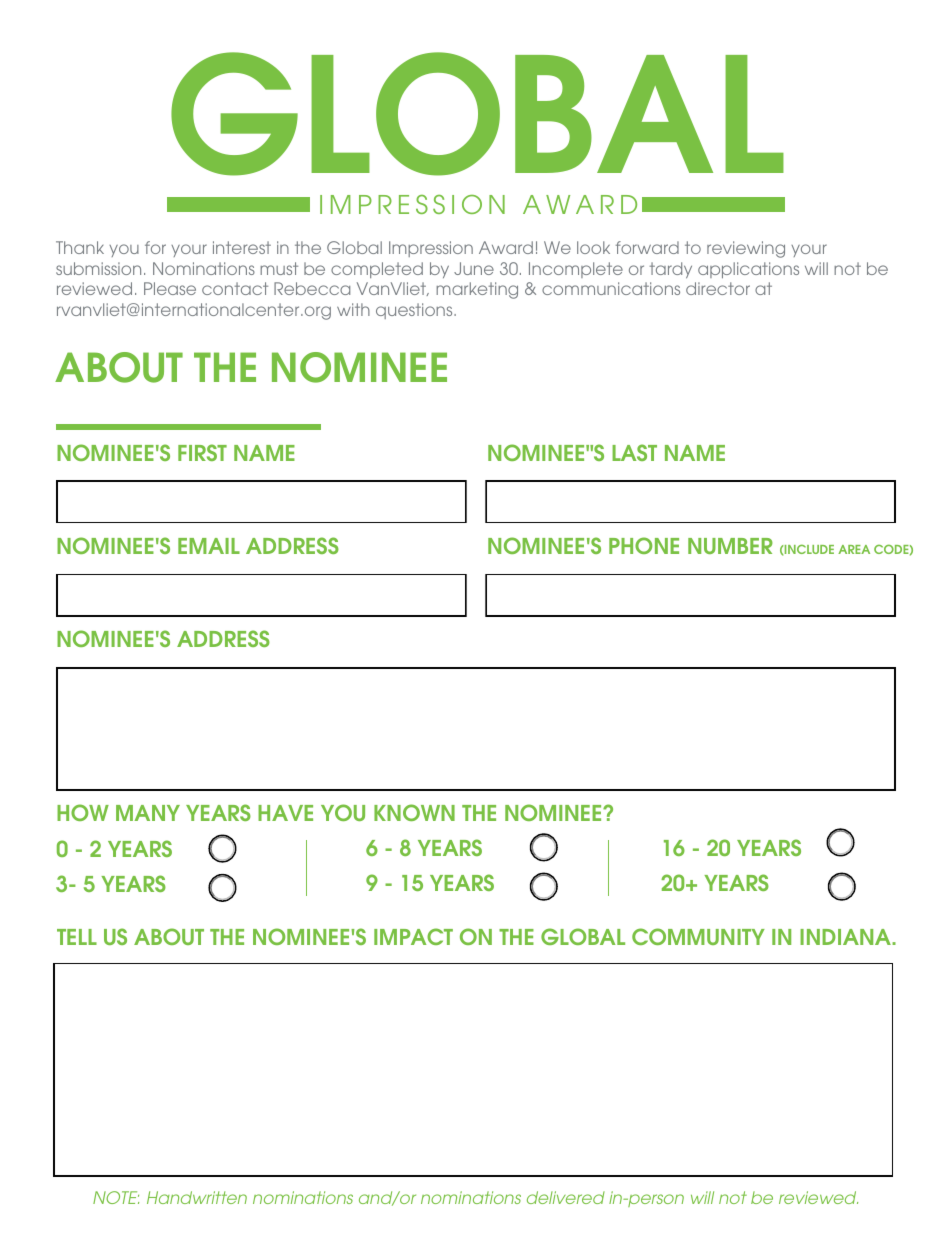  What do you see at coordinates (634, 452) in the page?
I see `LAST` at bounding box center [634, 452].
